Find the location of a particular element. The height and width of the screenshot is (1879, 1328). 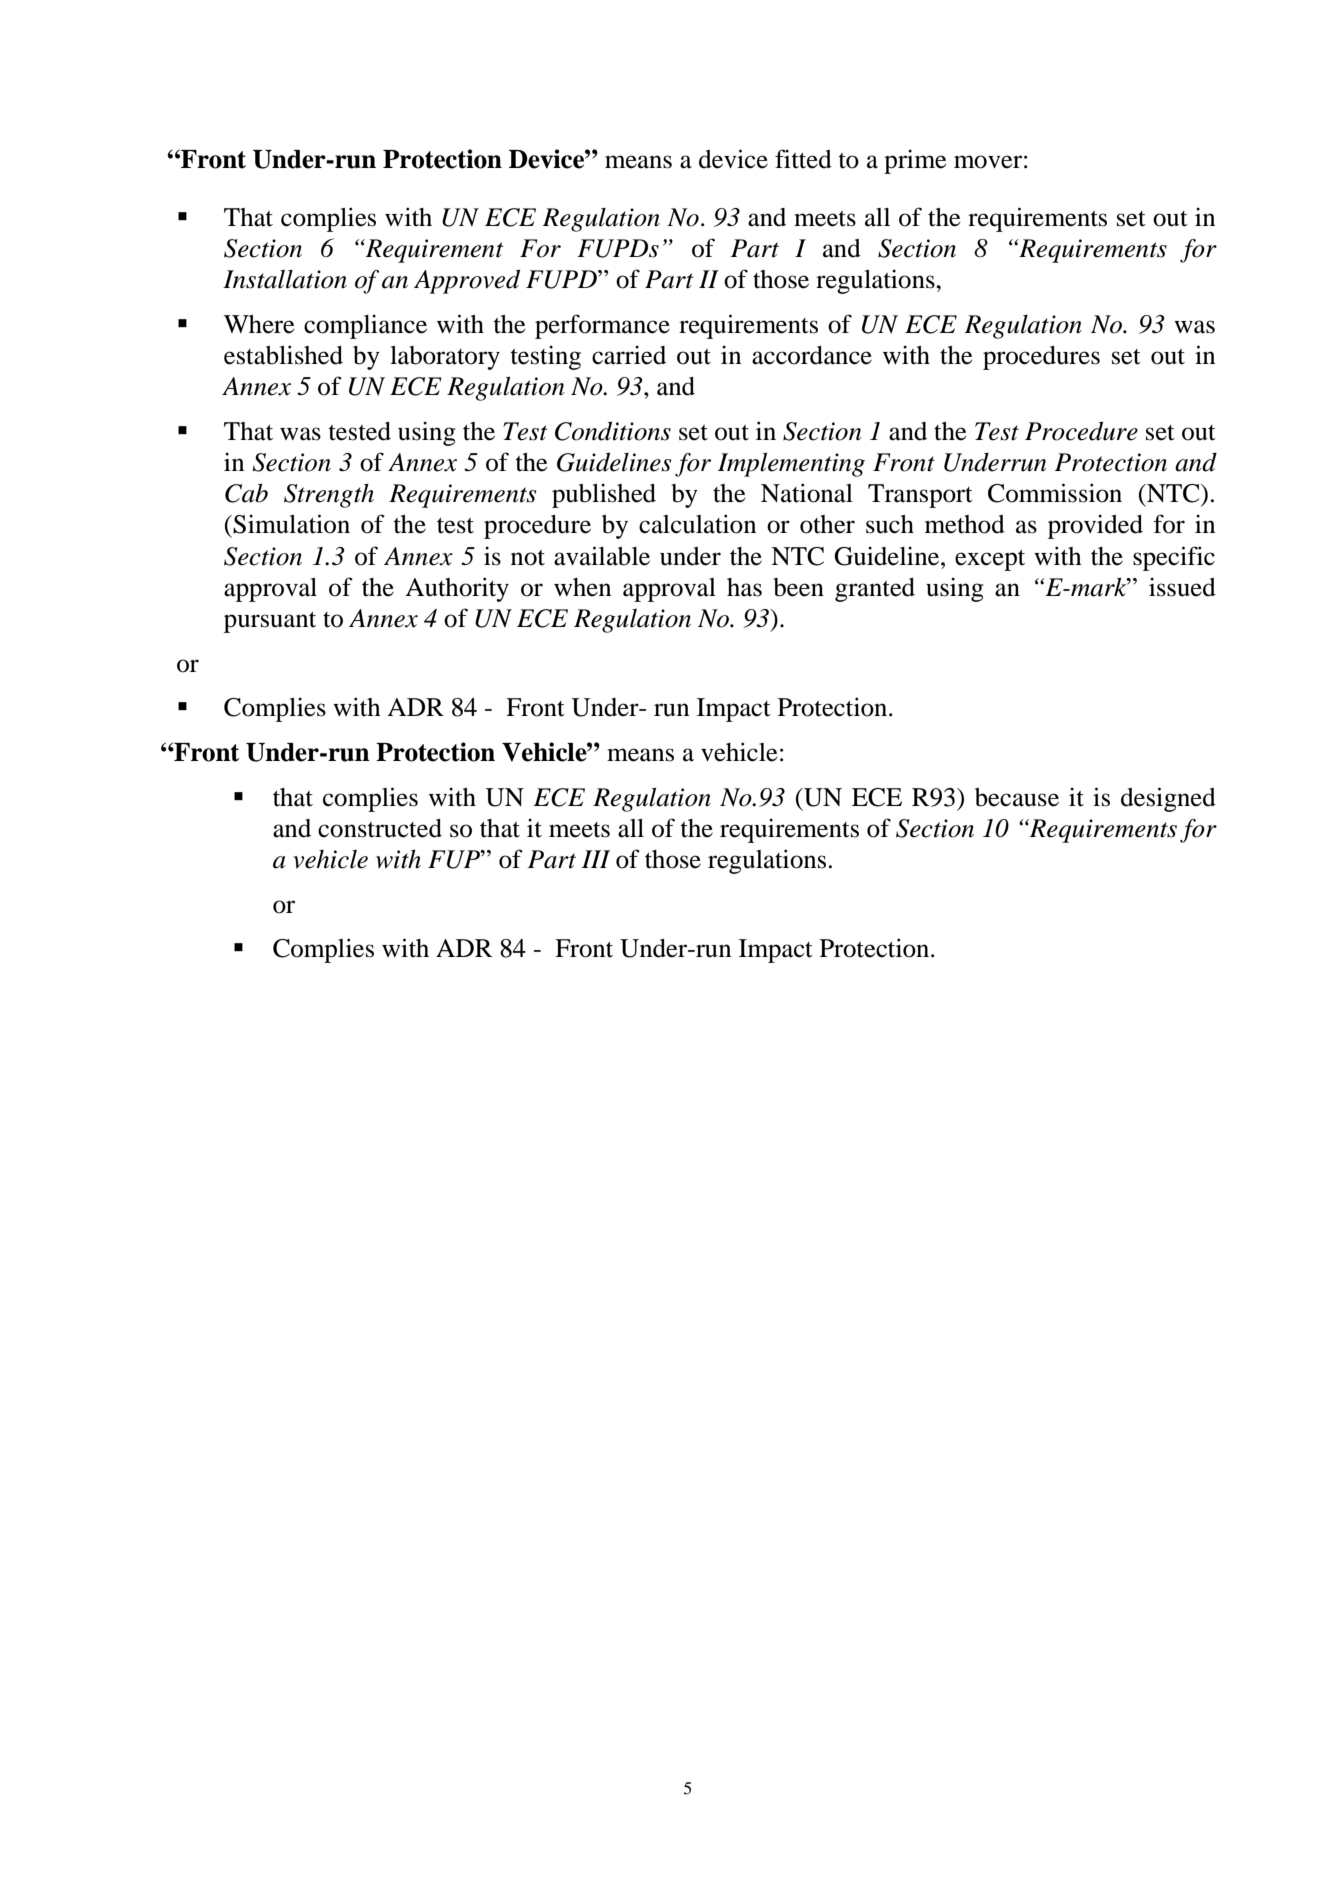

constructed is located at coordinates (380, 828).
